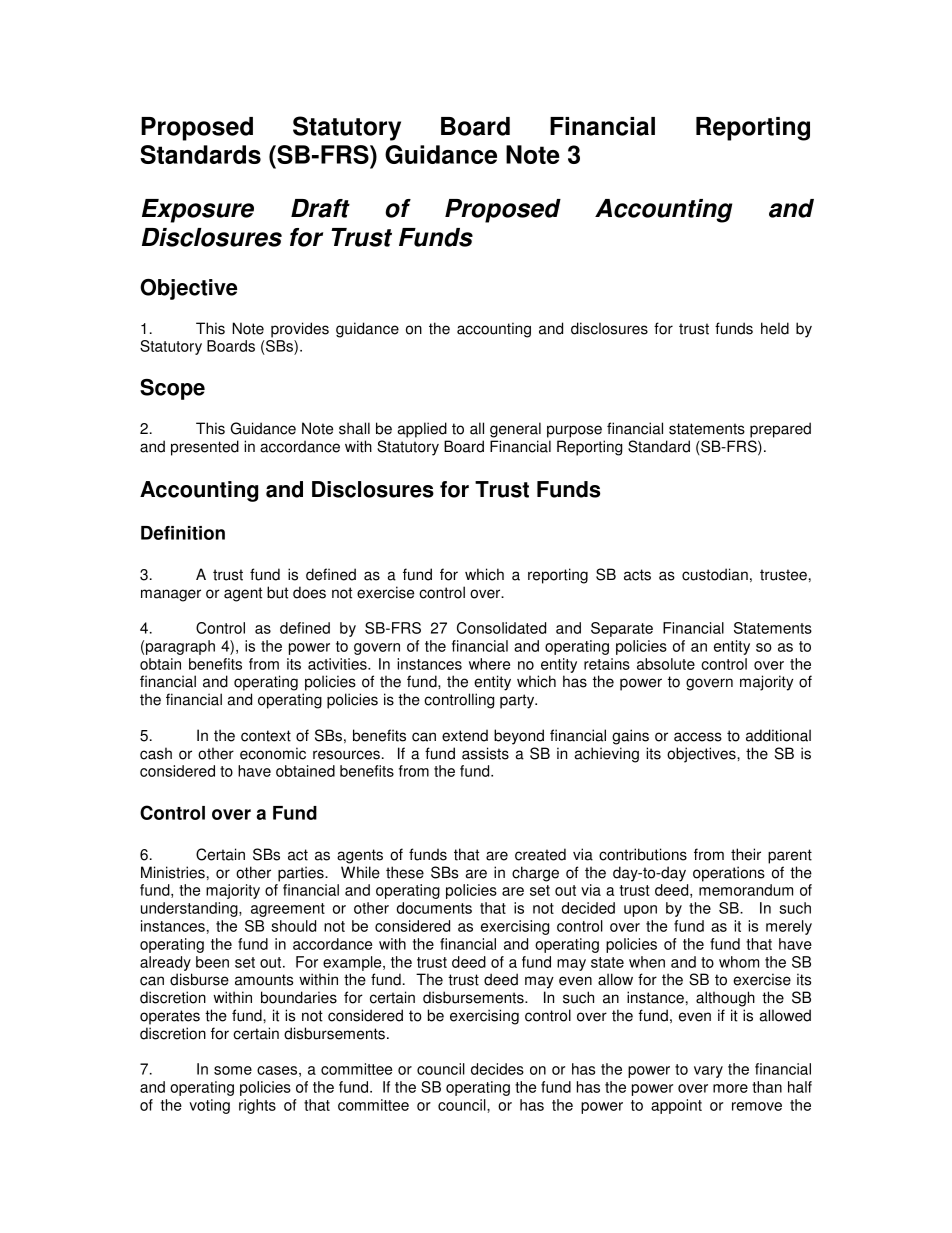 Image resolution: width=952 pixels, height=1233 pixels. I want to click on some, so click(233, 1070).
